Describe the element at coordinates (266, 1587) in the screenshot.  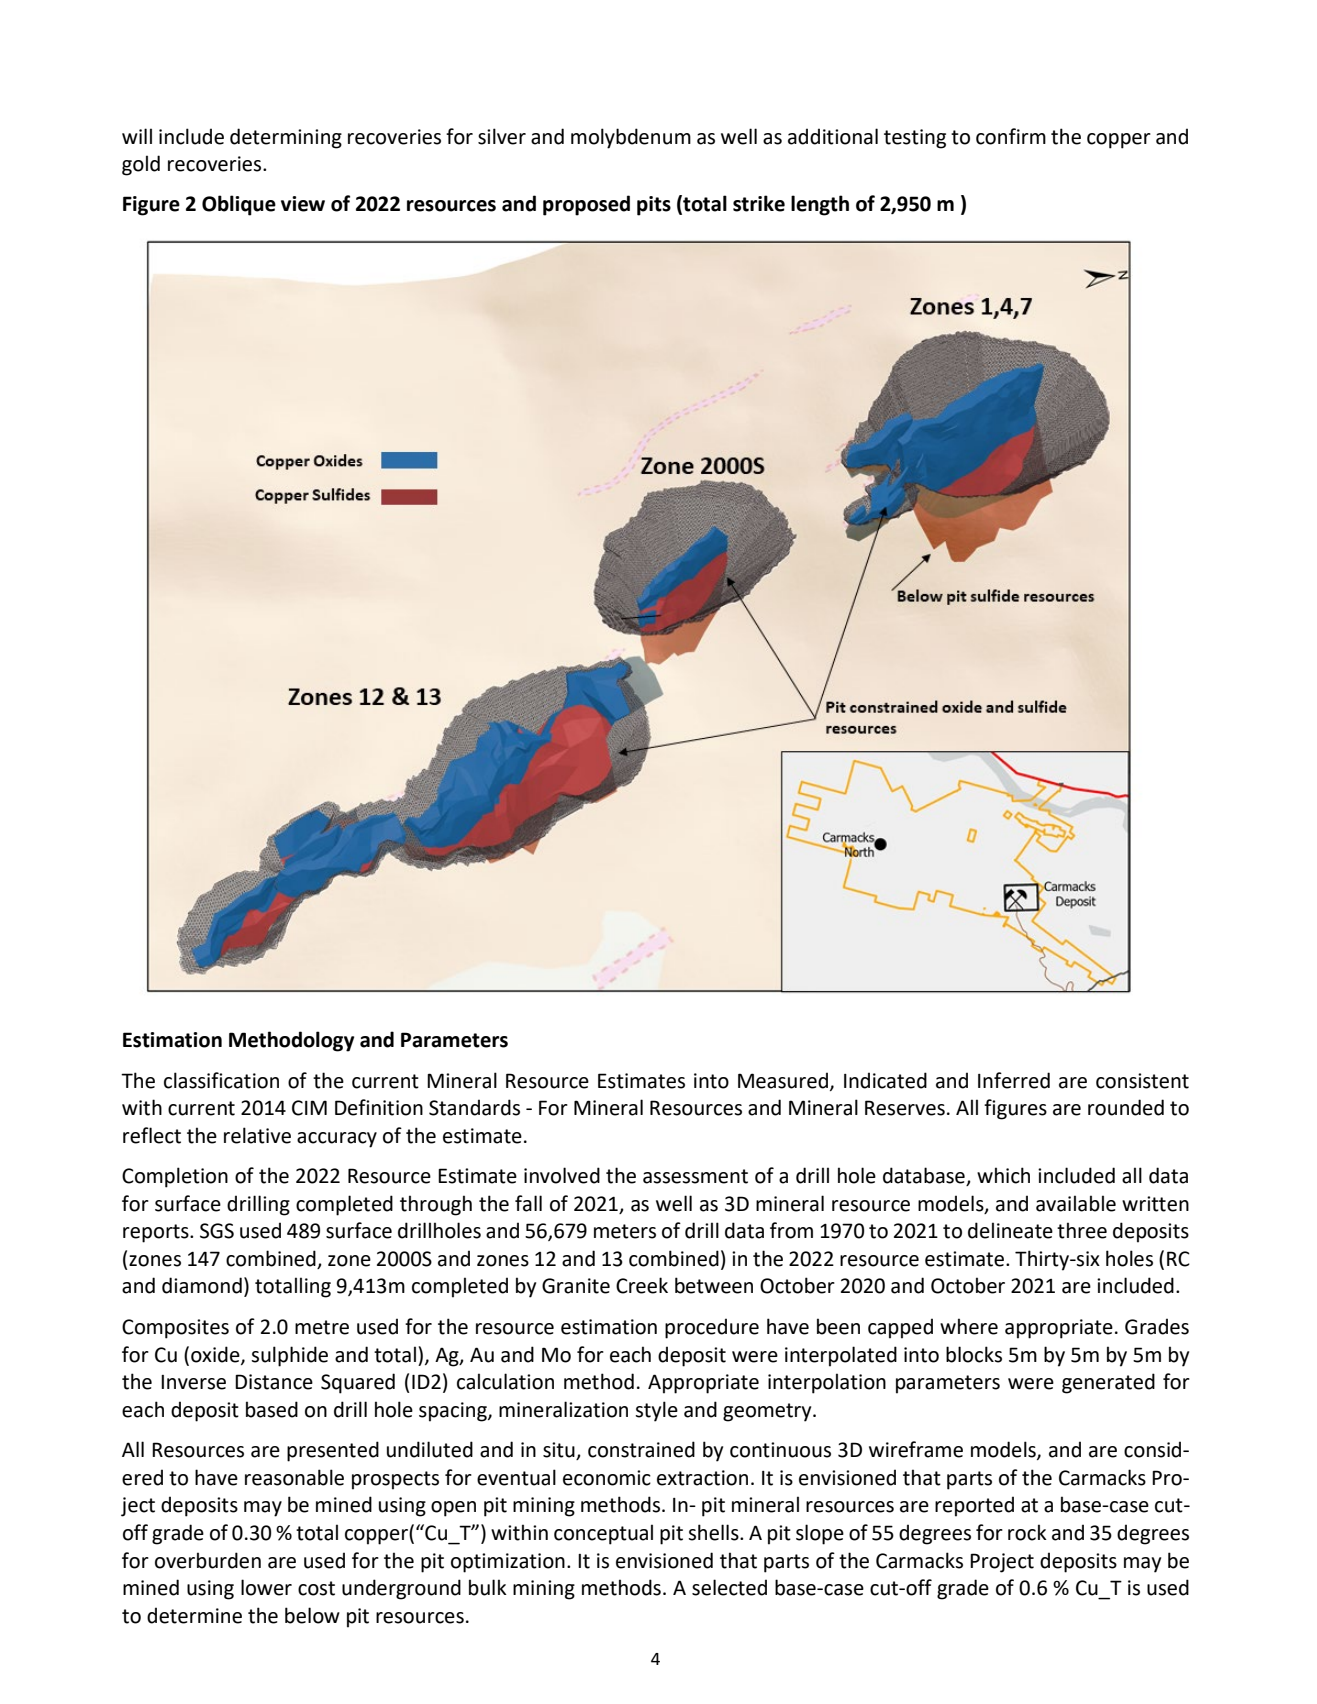
I see `lower` at that location.
